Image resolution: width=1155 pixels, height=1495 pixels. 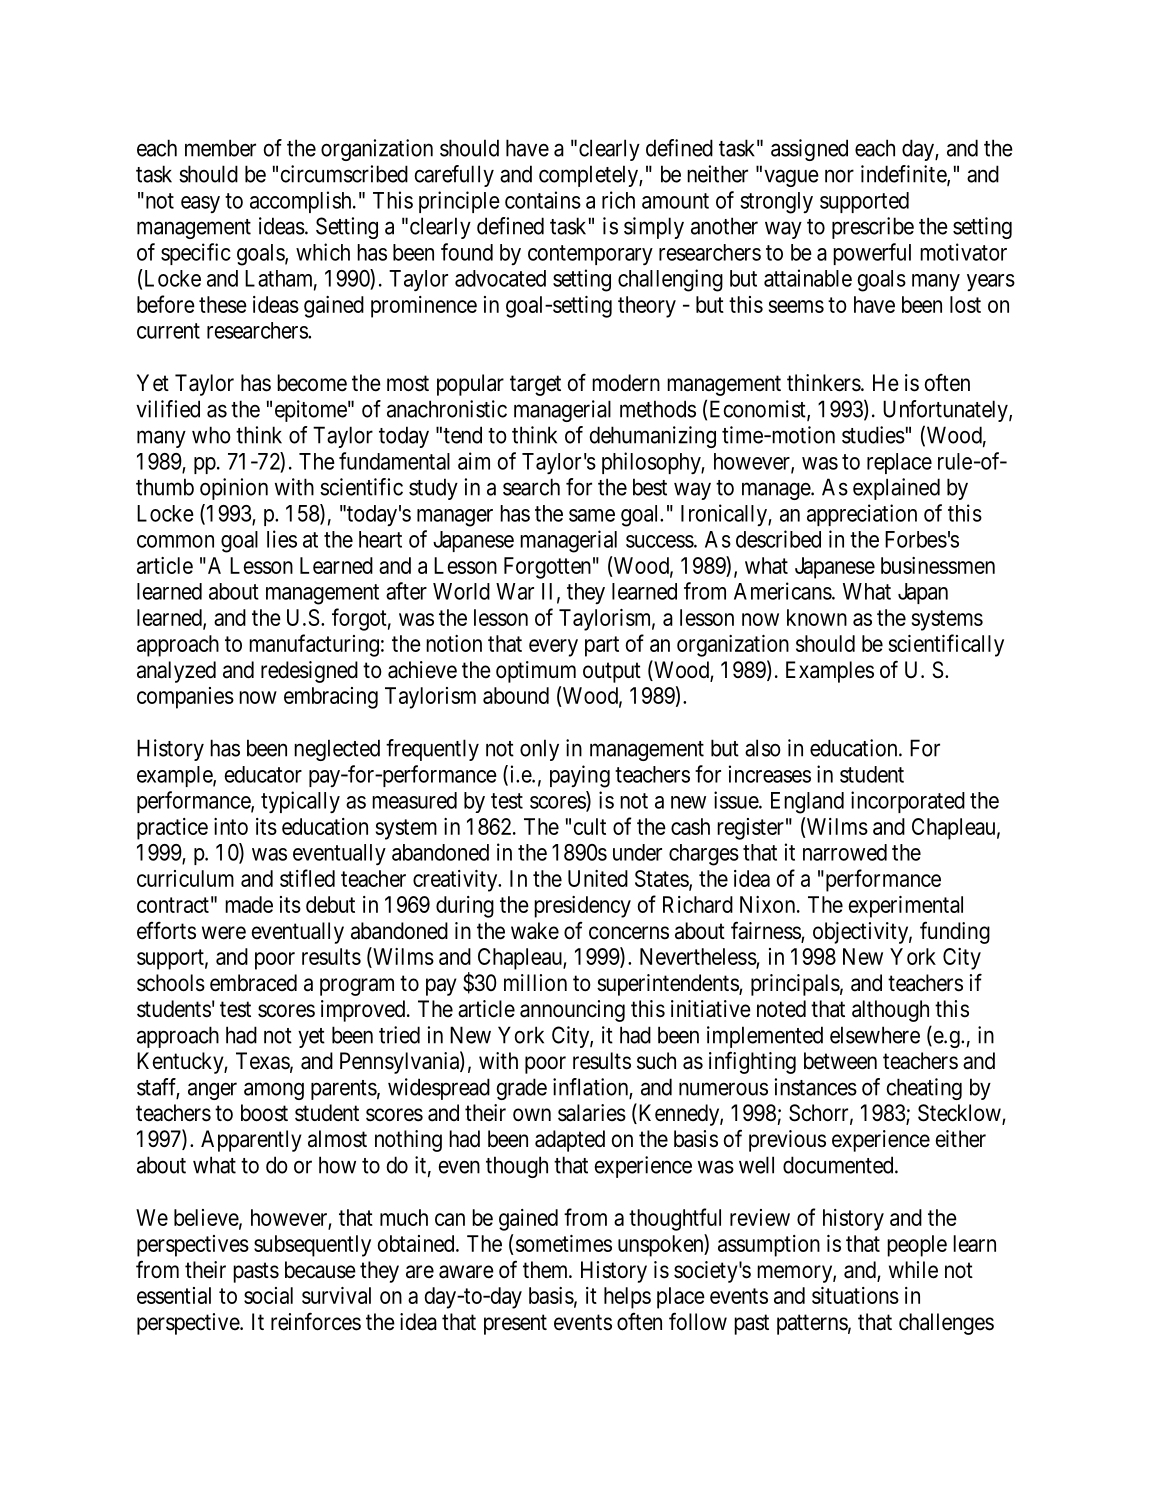 I want to click on accomplish, so click(x=302, y=202).
